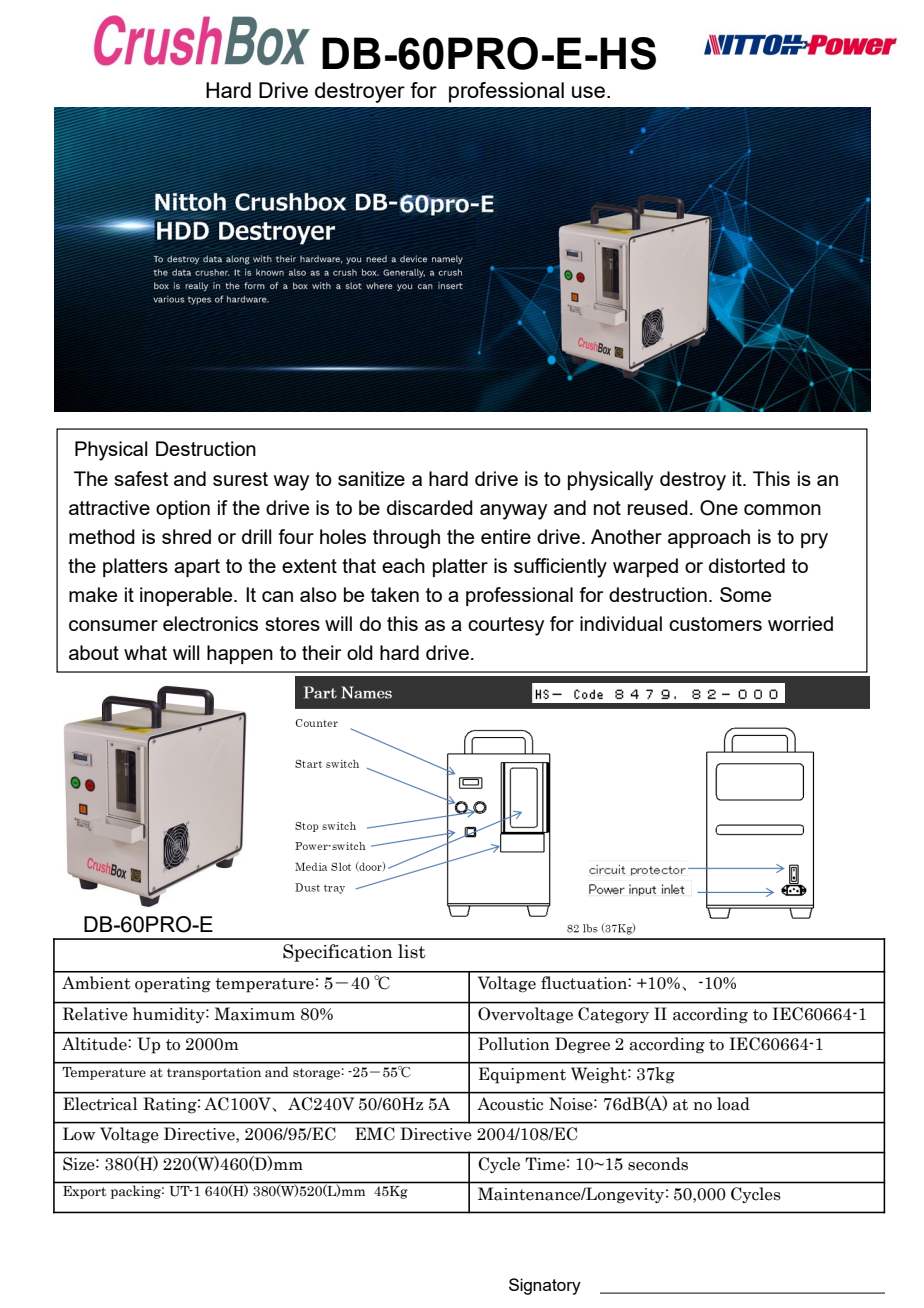 This screenshot has height=1308, width=924. What do you see at coordinates (430, 507) in the screenshot?
I see `discarded` at bounding box center [430, 507].
